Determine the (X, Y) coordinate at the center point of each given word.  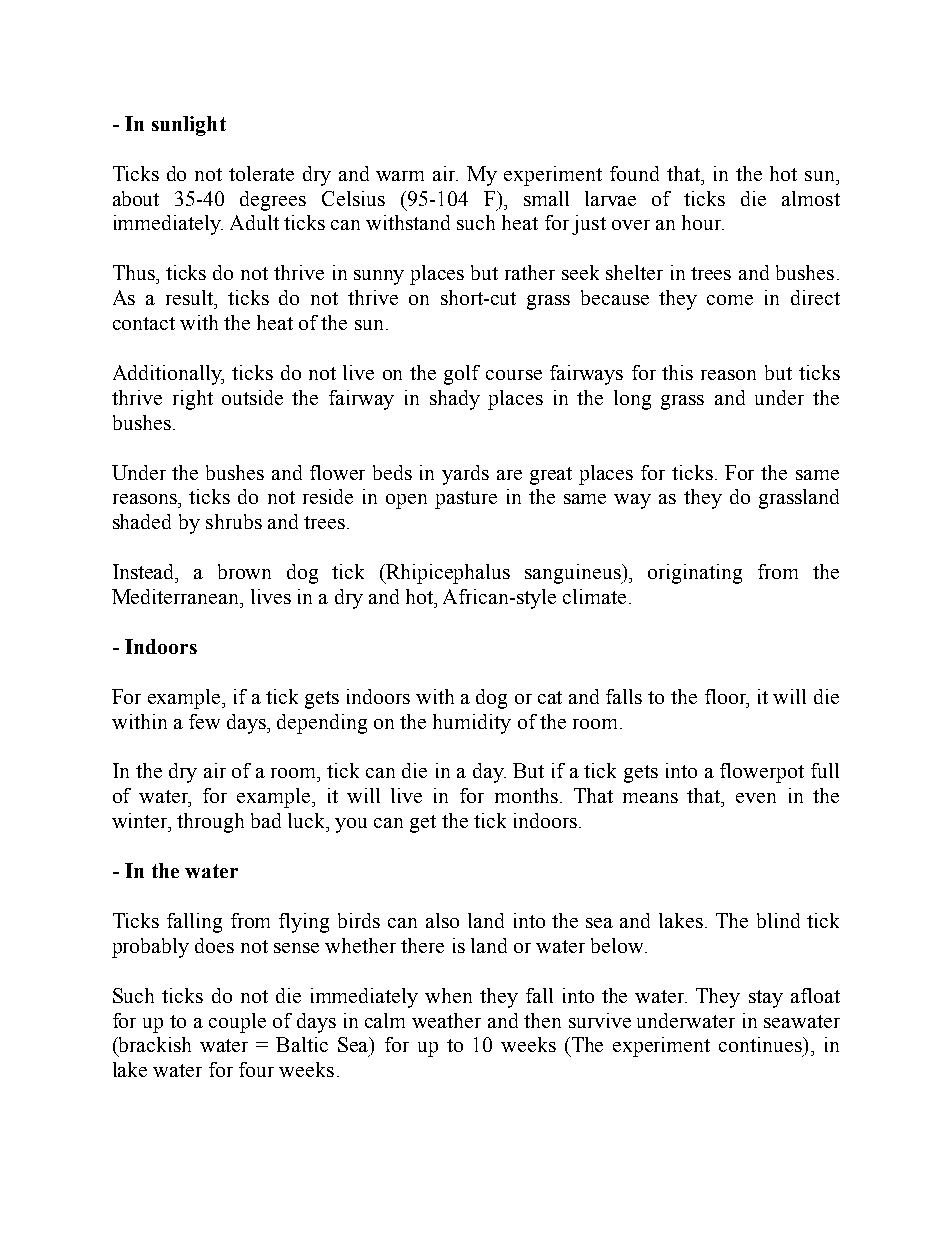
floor (727, 697)
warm (400, 176)
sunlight (189, 126)
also (442, 920)
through (210, 823)
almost (811, 198)
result (191, 297)
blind (778, 920)
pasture (466, 500)
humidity (472, 724)
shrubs (234, 521)
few (204, 721)
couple (237, 1023)
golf (462, 375)
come (730, 300)
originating (695, 574)
